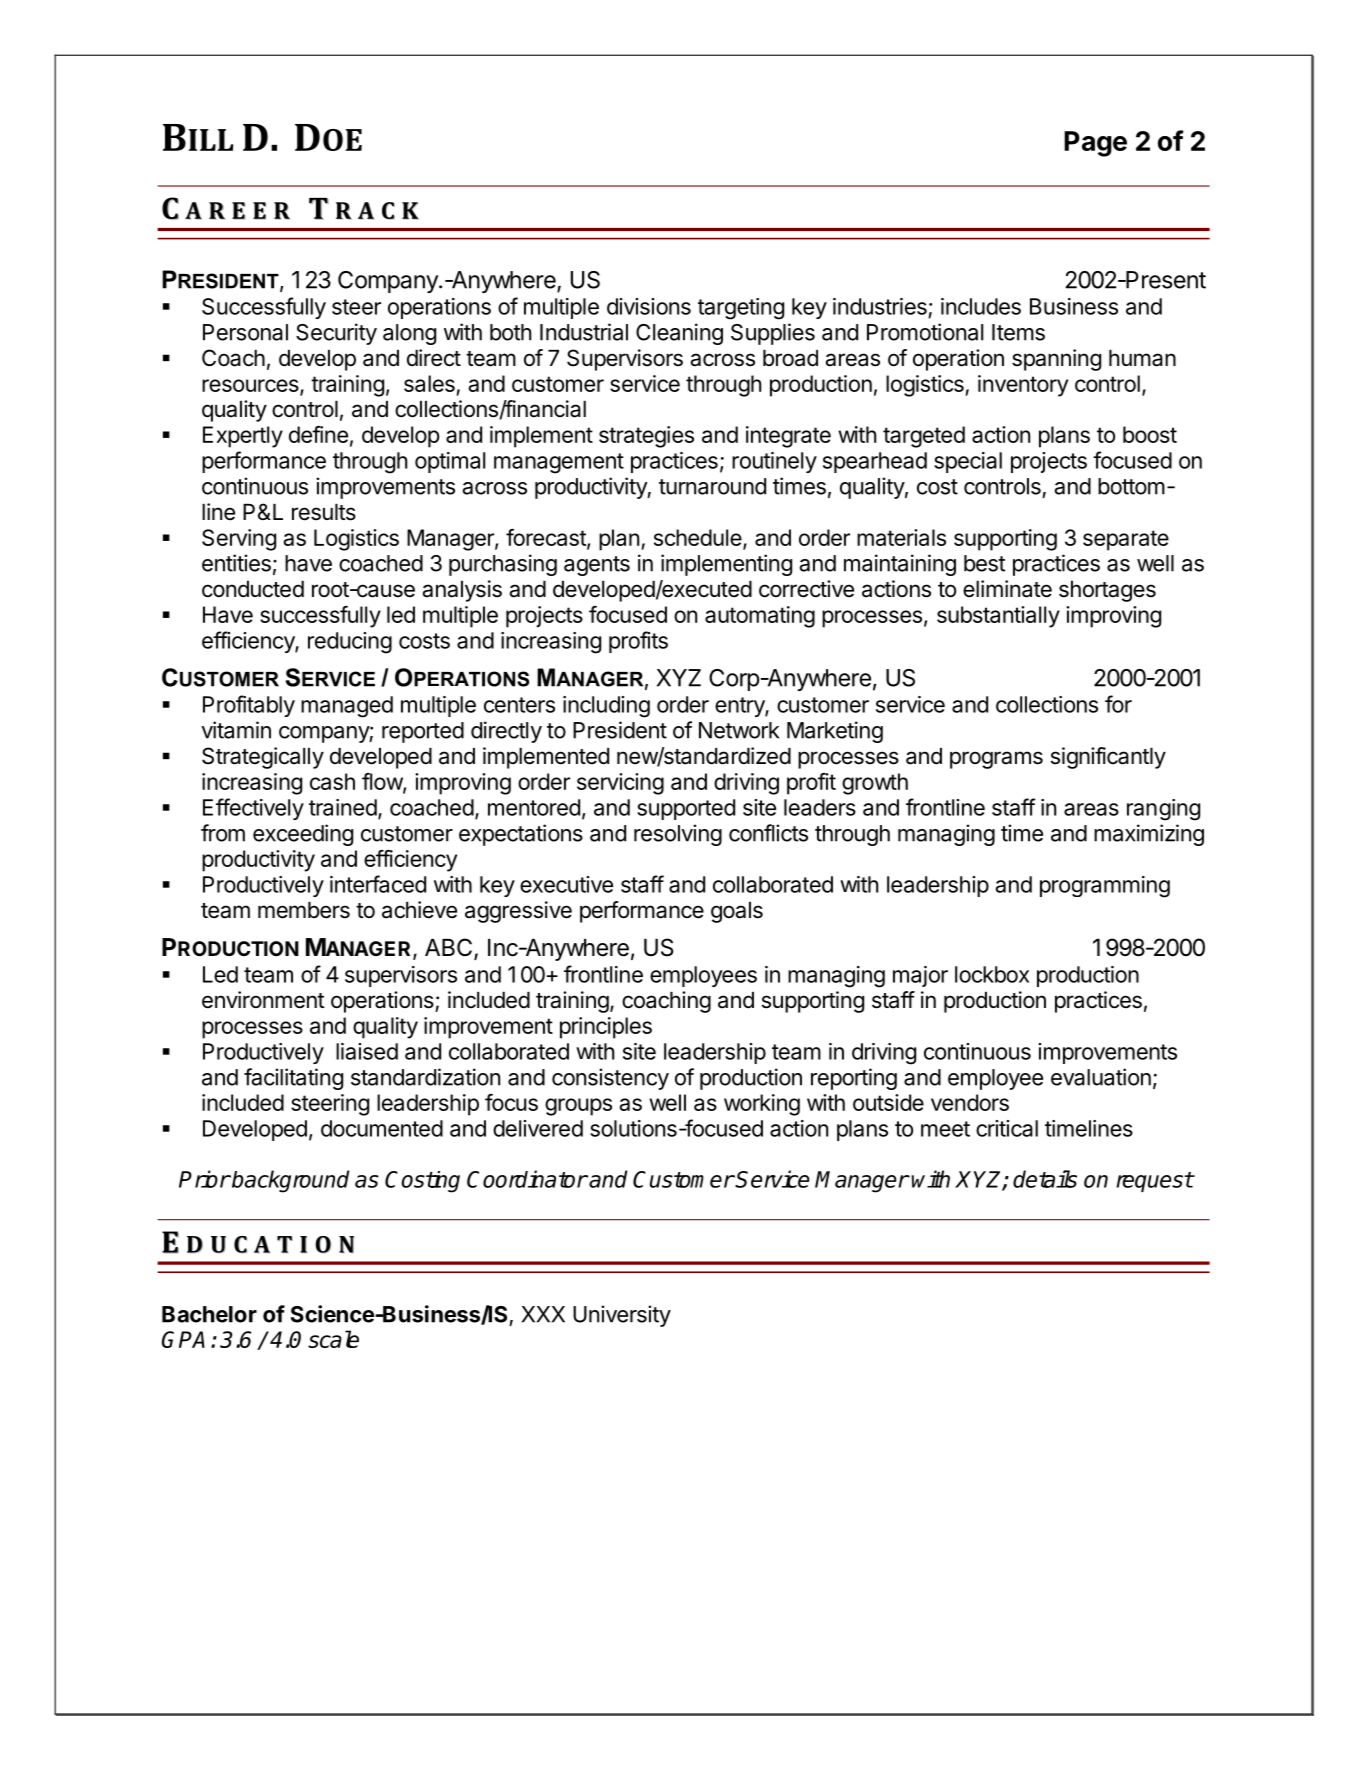 The image size is (1367, 1769). What do you see at coordinates (336, 334) in the screenshot?
I see `Security` at bounding box center [336, 334].
